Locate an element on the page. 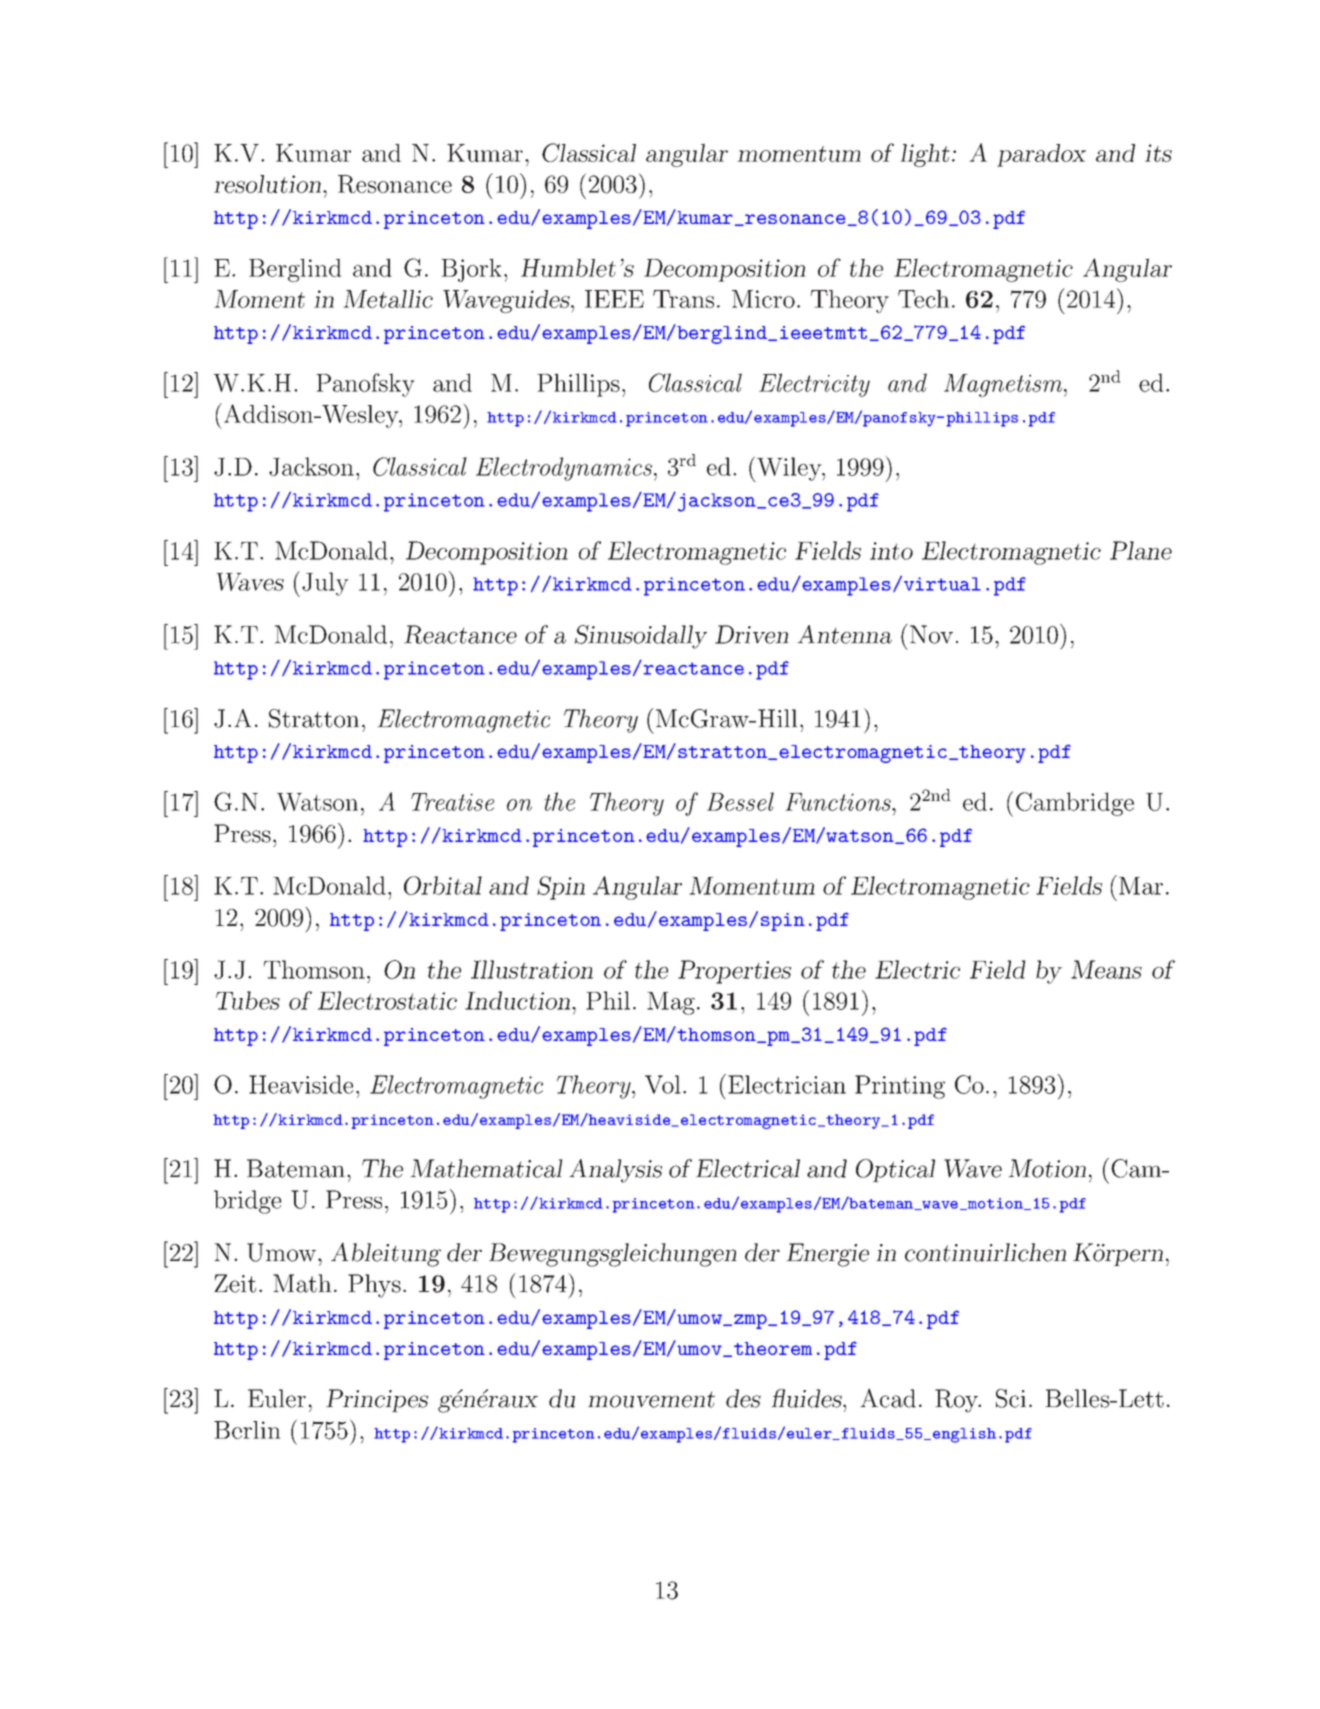 The width and height of the page is (1320, 1709). Printing is located at coordinates (900, 1087).
